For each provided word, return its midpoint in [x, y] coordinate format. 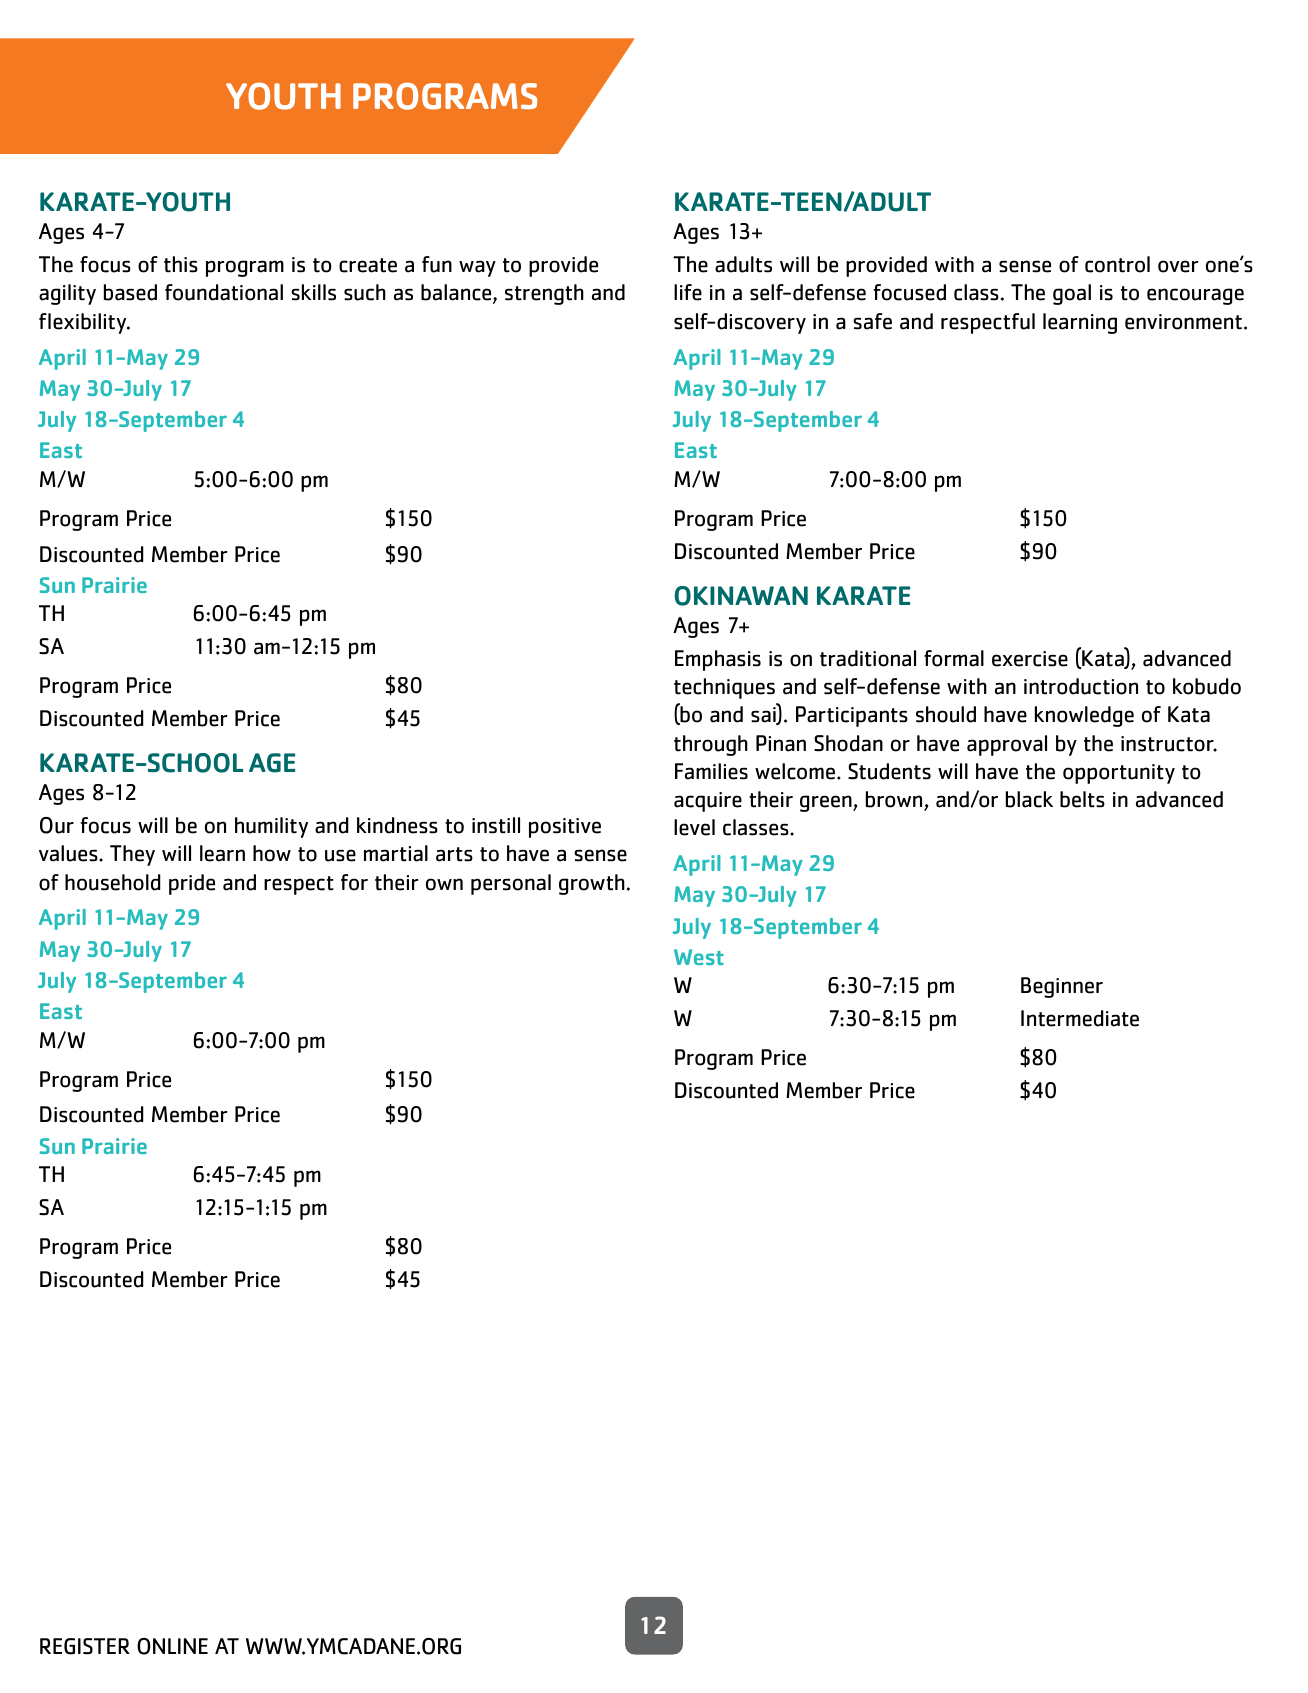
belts [1082, 799]
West [699, 957]
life [688, 292]
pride [192, 884]
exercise [1030, 659]
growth [592, 884]
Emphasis [718, 660]
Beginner [1062, 987]
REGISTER [85, 1646]
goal [1072, 294]
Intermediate [1080, 1018]
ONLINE [172, 1646]
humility [271, 827]
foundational [224, 292]
